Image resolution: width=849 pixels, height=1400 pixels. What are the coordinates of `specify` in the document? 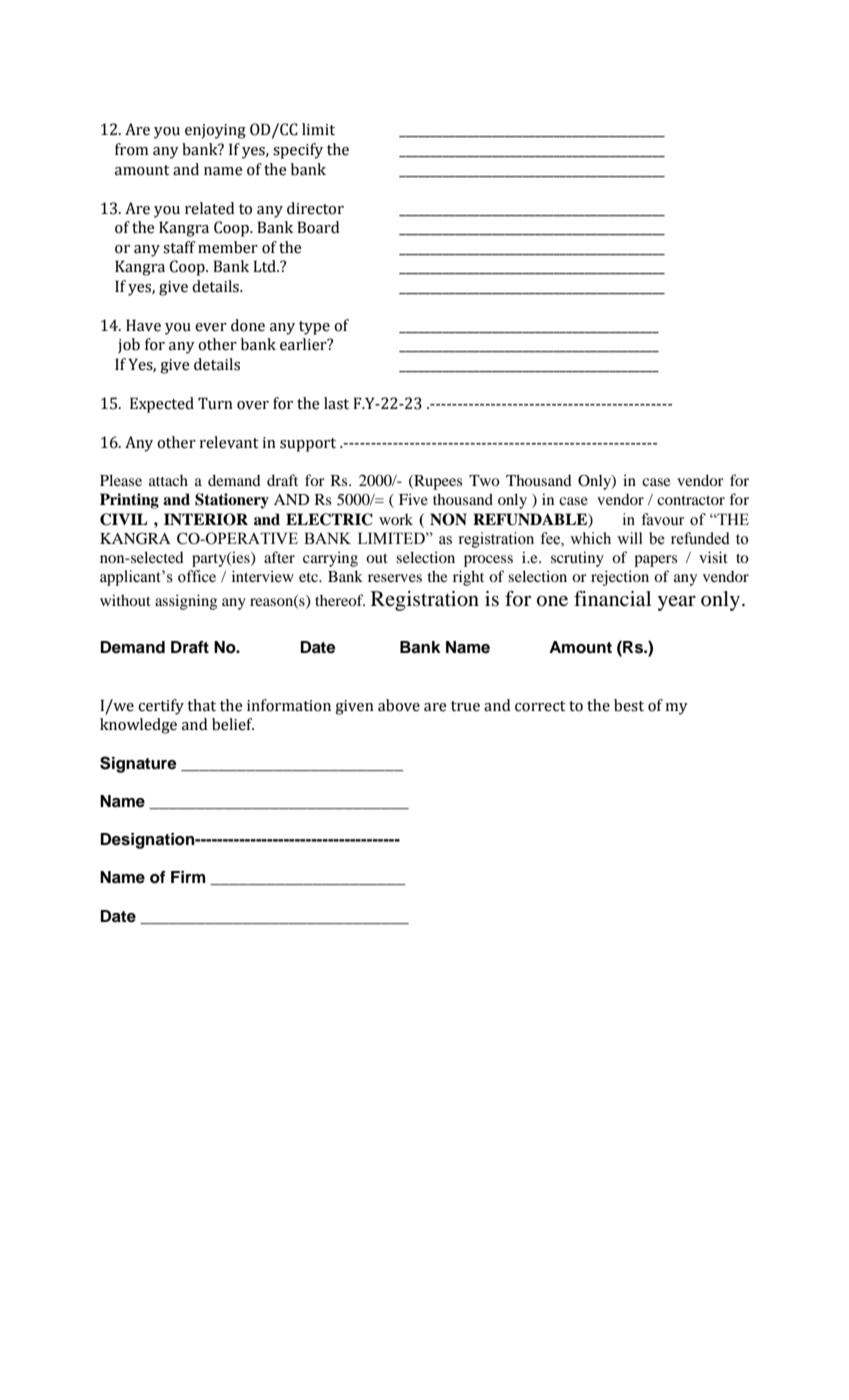 It's located at (298, 151).
